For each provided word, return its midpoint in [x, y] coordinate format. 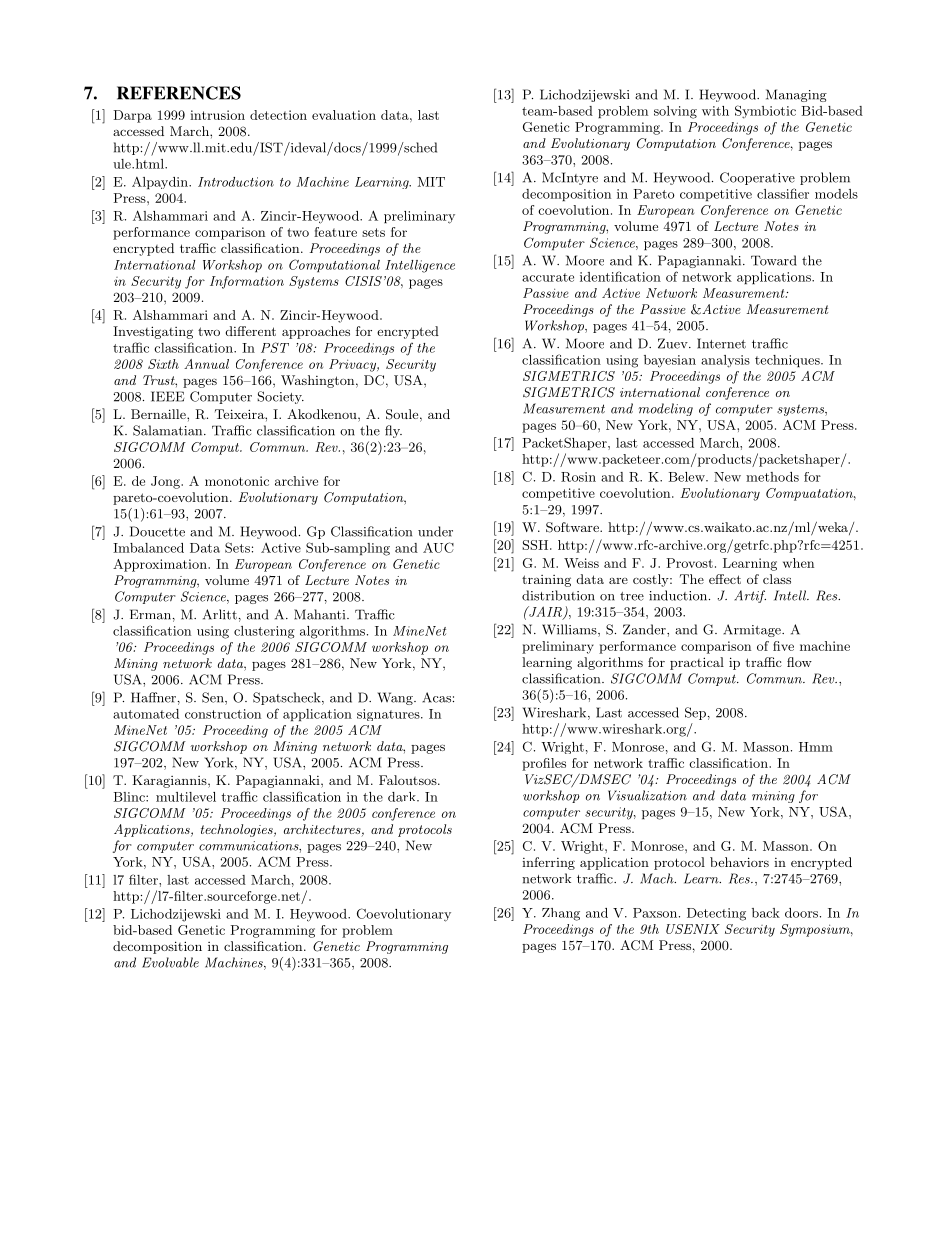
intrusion [217, 115]
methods [772, 477]
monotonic [237, 481]
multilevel [186, 797]
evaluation [344, 115]
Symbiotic [765, 112]
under [435, 531]
